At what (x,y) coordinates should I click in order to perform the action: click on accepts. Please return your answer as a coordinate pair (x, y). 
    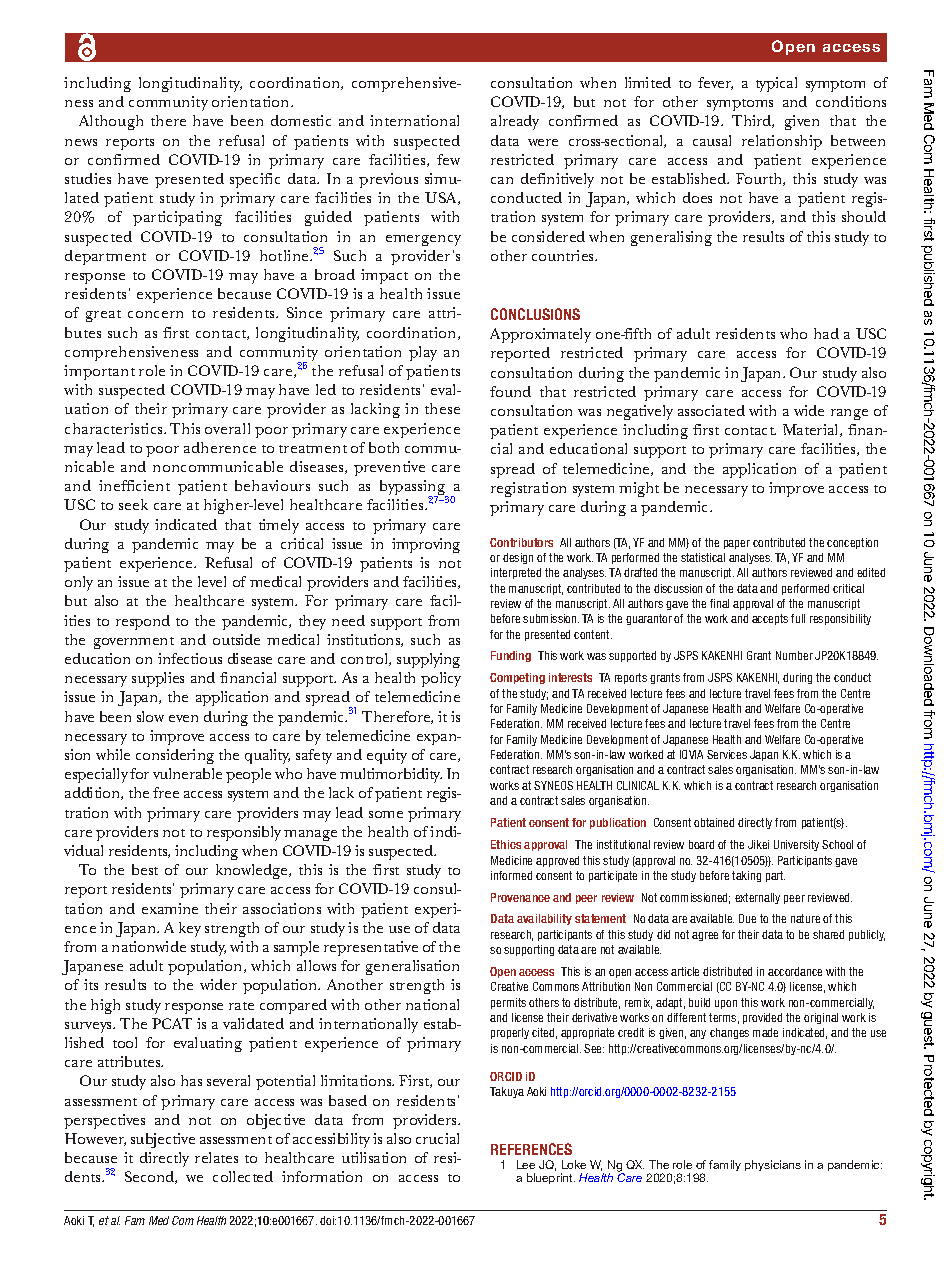
    Looking at the image, I should click on (770, 619).
